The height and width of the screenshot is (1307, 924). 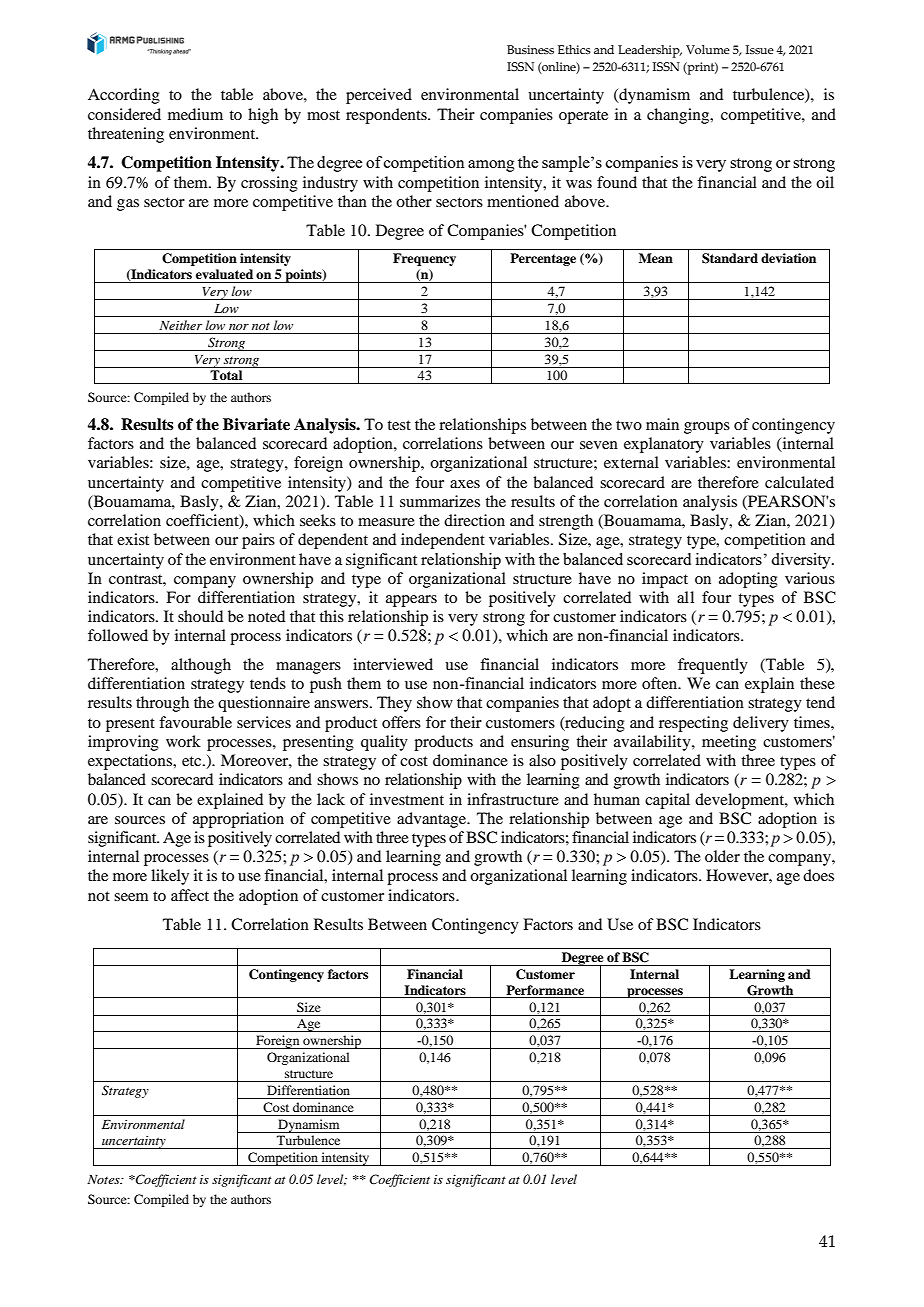 I want to click on affect, so click(x=190, y=895).
